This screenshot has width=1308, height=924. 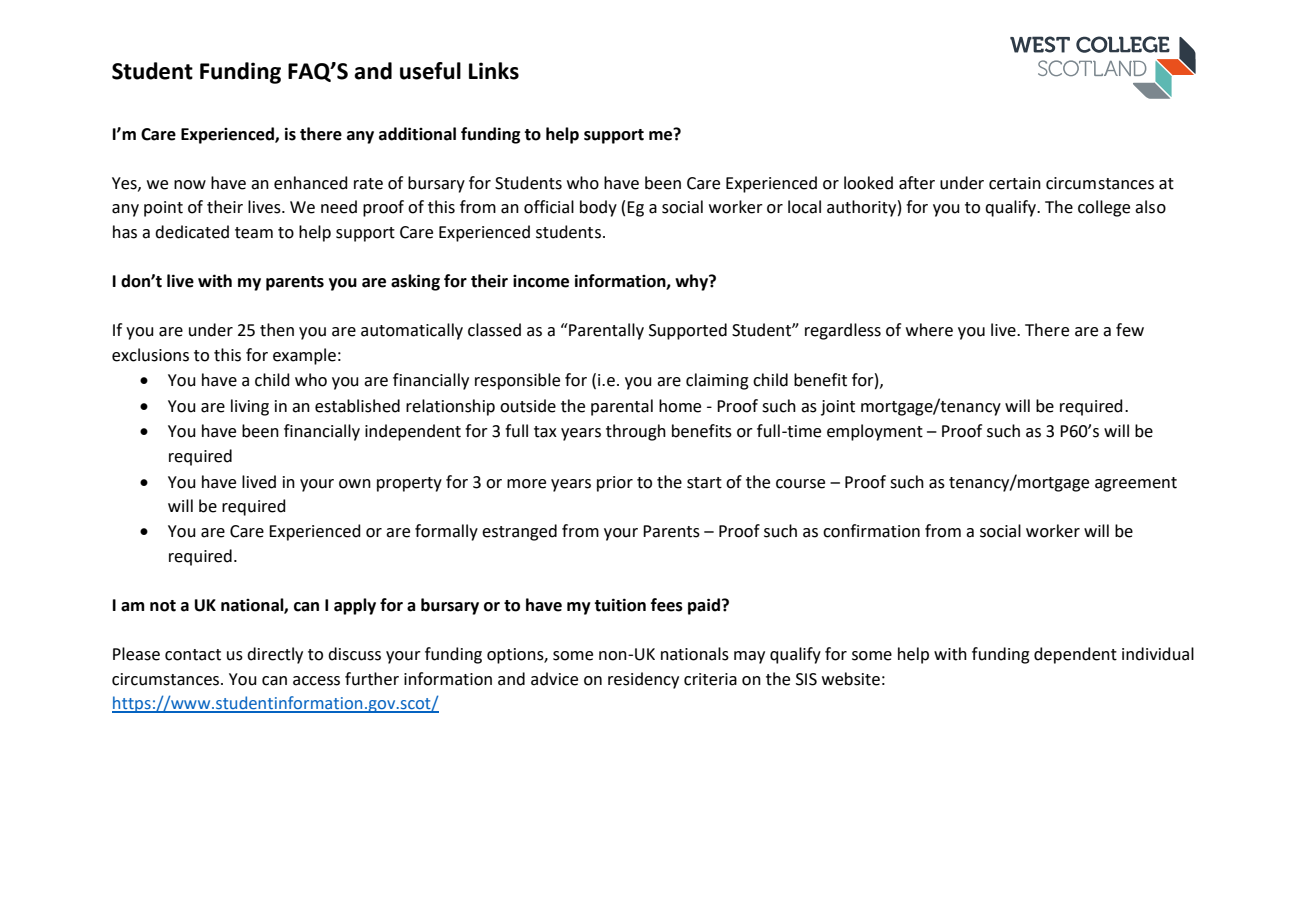 What do you see at coordinates (1130, 330) in the screenshot?
I see `few` at bounding box center [1130, 330].
